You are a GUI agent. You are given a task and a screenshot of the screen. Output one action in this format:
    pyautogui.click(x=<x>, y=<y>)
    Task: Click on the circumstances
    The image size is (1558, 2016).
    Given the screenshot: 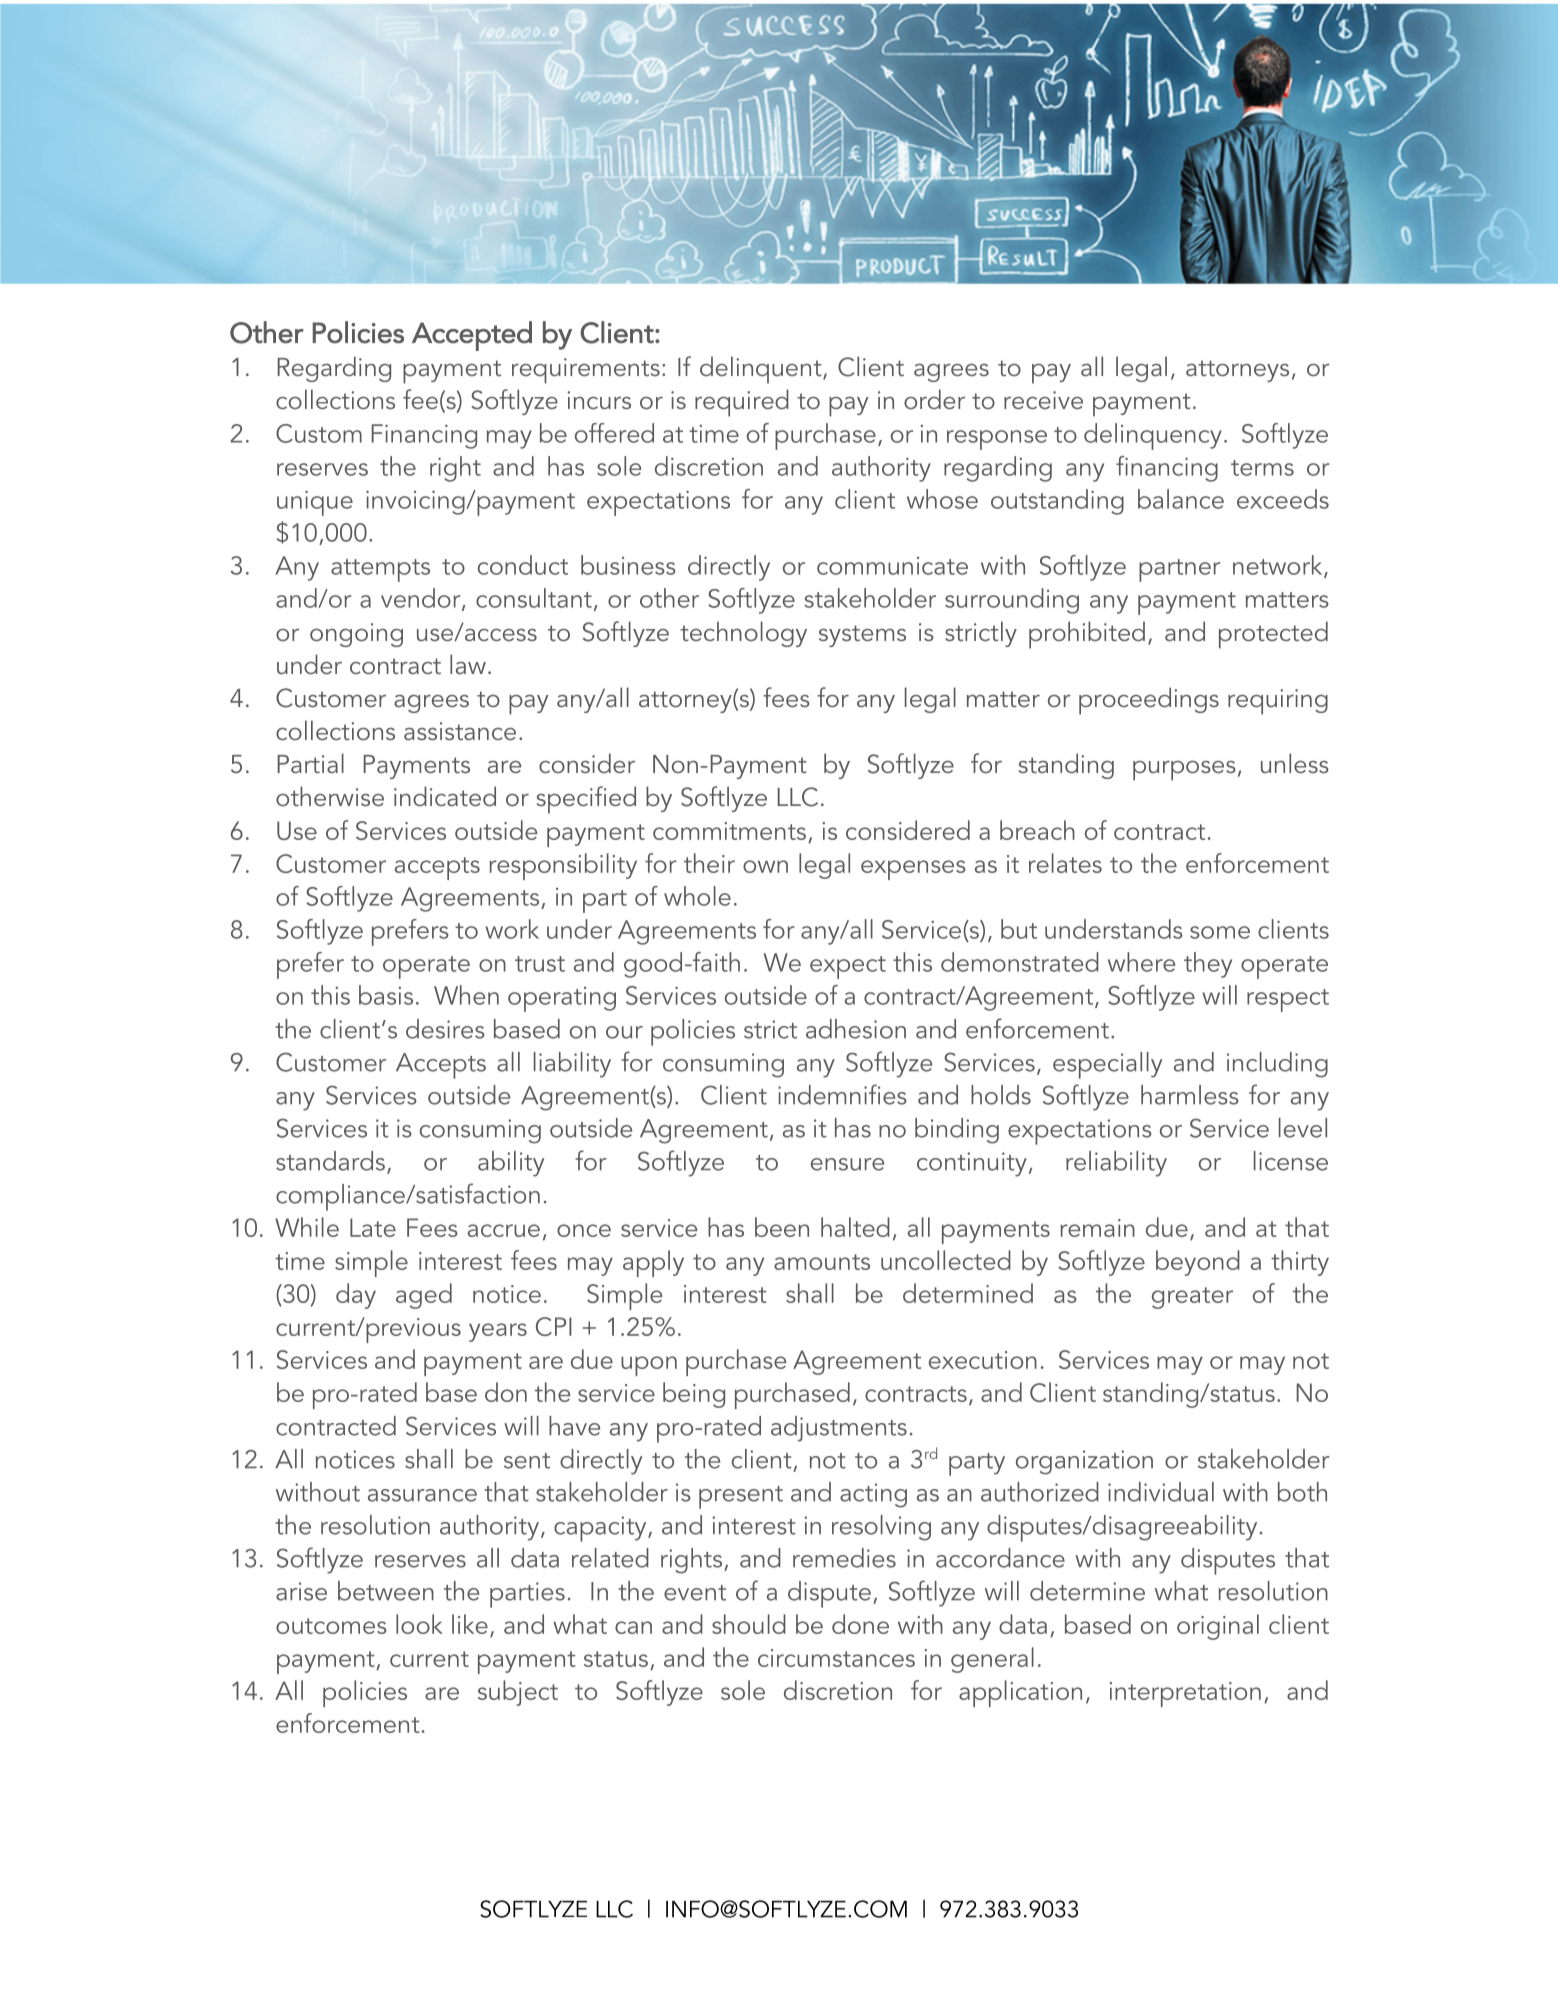 What is the action you would take?
    pyautogui.click(x=836, y=1658)
